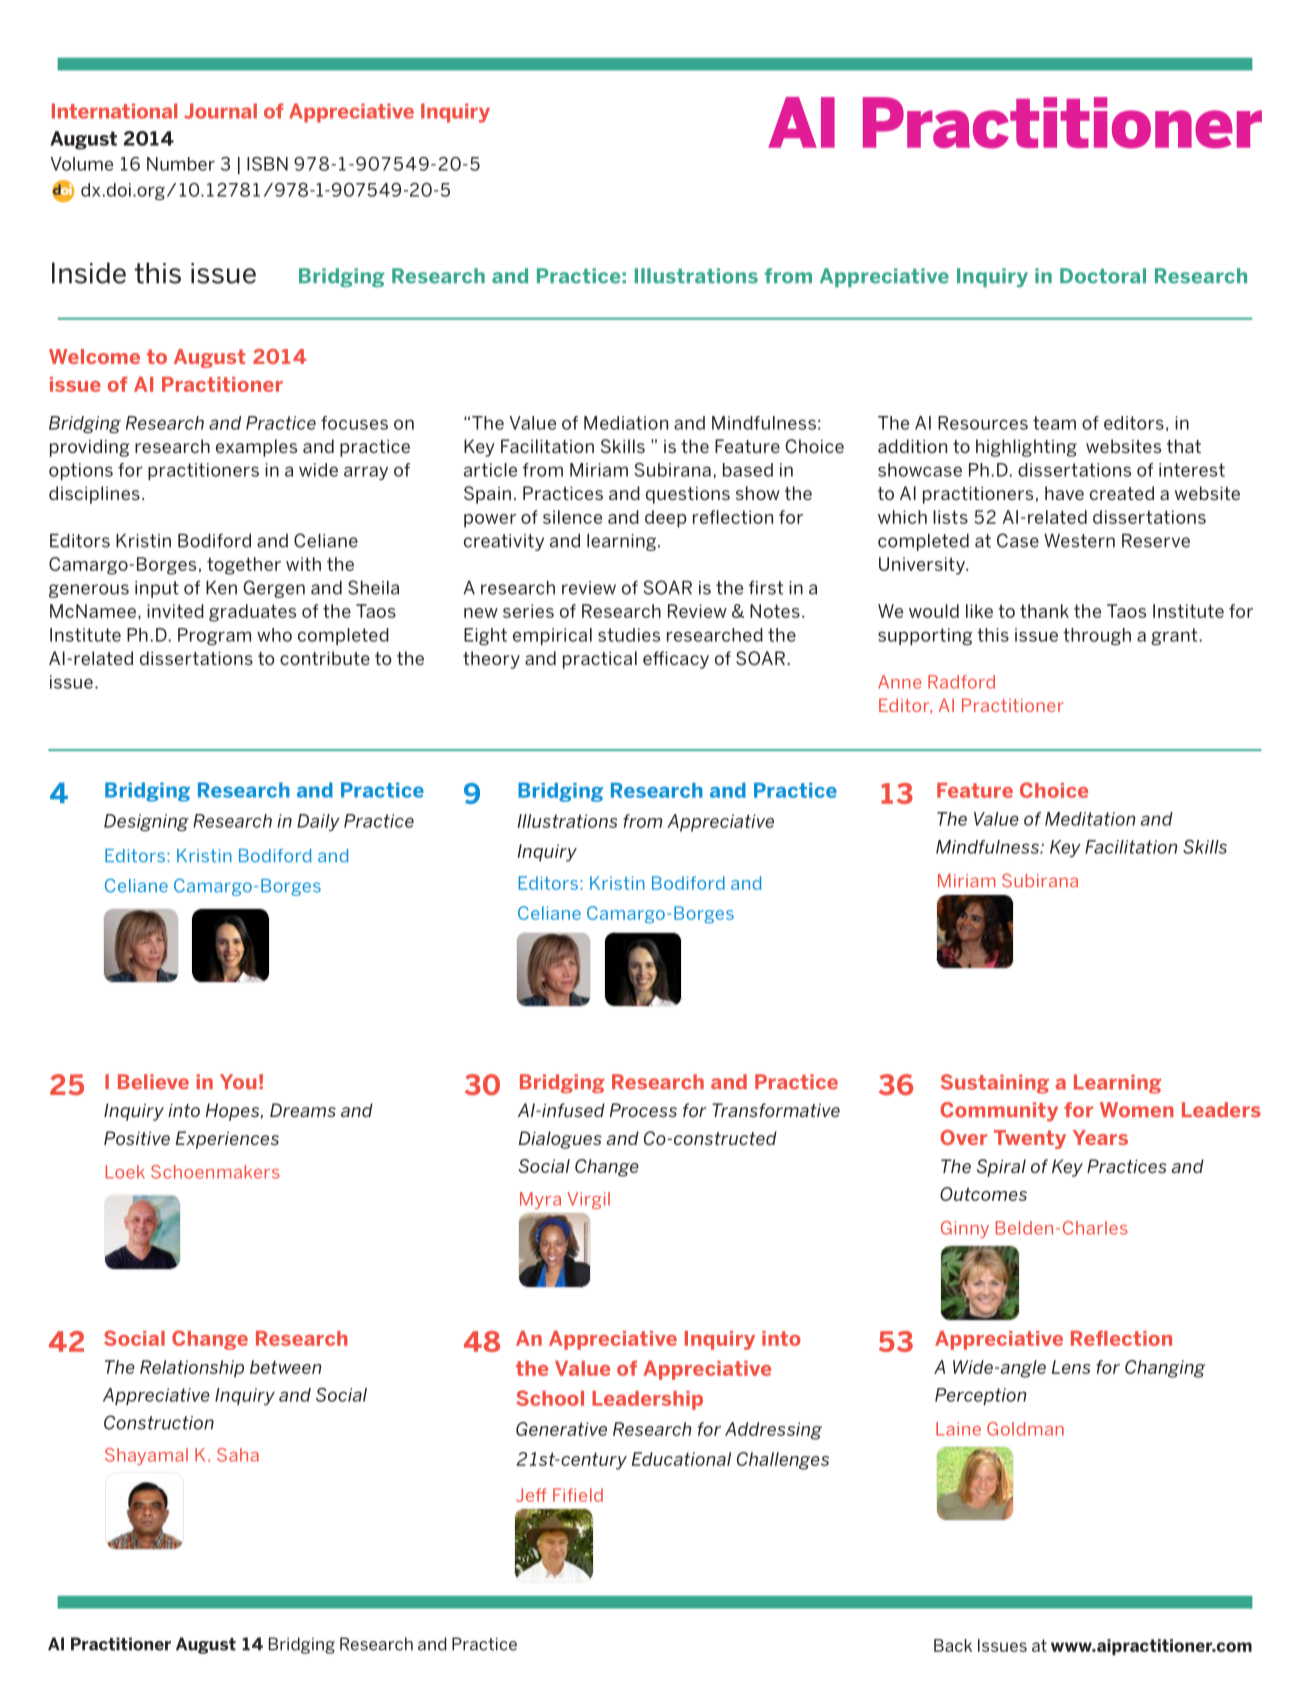 This screenshot has width=1310, height=1696. What do you see at coordinates (578, 1495) in the screenshot?
I see `Fifield` at bounding box center [578, 1495].
